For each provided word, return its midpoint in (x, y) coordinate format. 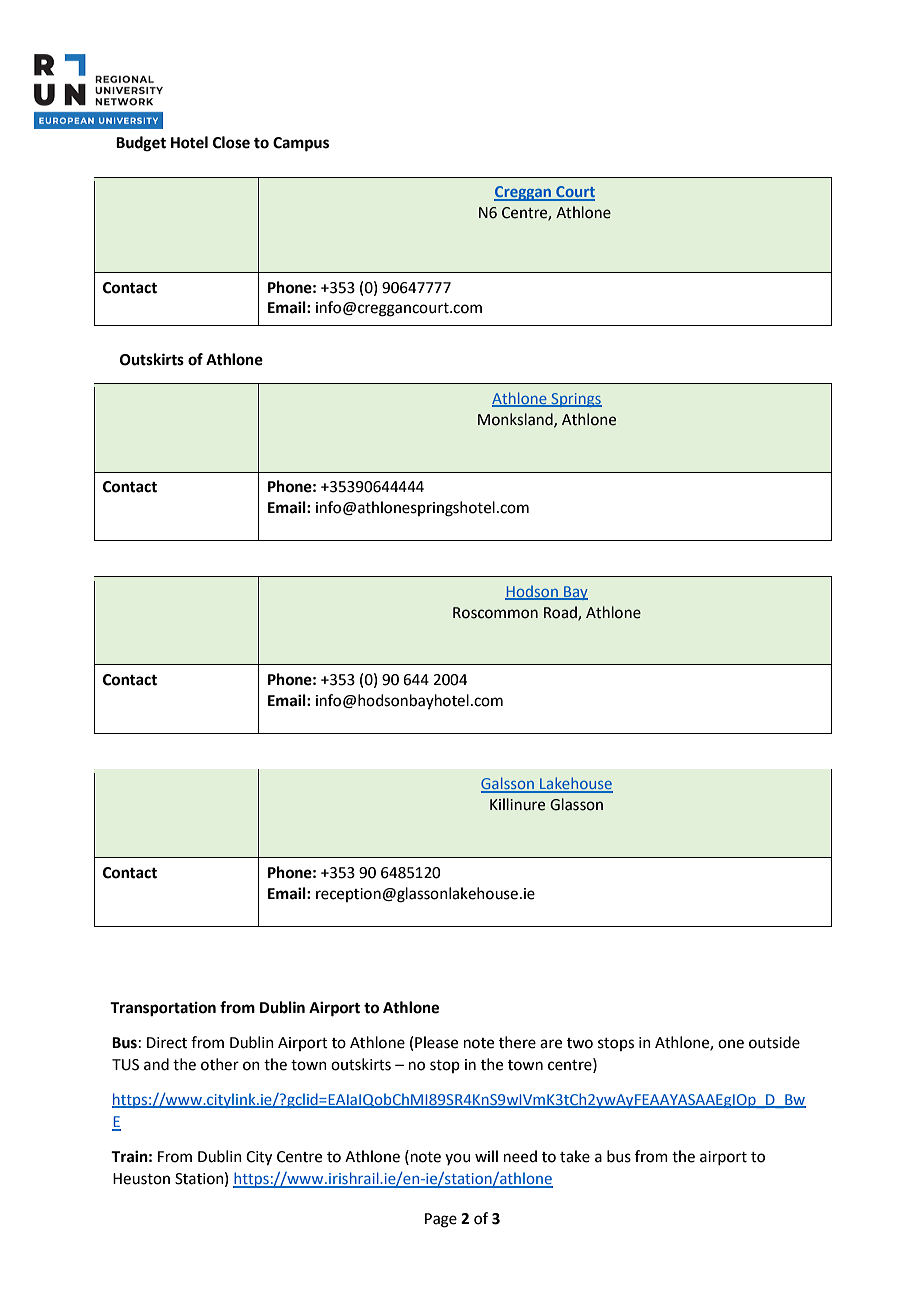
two (580, 1043)
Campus (301, 144)
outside (774, 1042)
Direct (167, 1043)
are (551, 1044)
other (220, 1064)
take (575, 1156)
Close (231, 142)
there (517, 1042)
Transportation (163, 1009)
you (458, 1159)
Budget (141, 144)
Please (436, 1042)
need (520, 1156)
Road (561, 613)
